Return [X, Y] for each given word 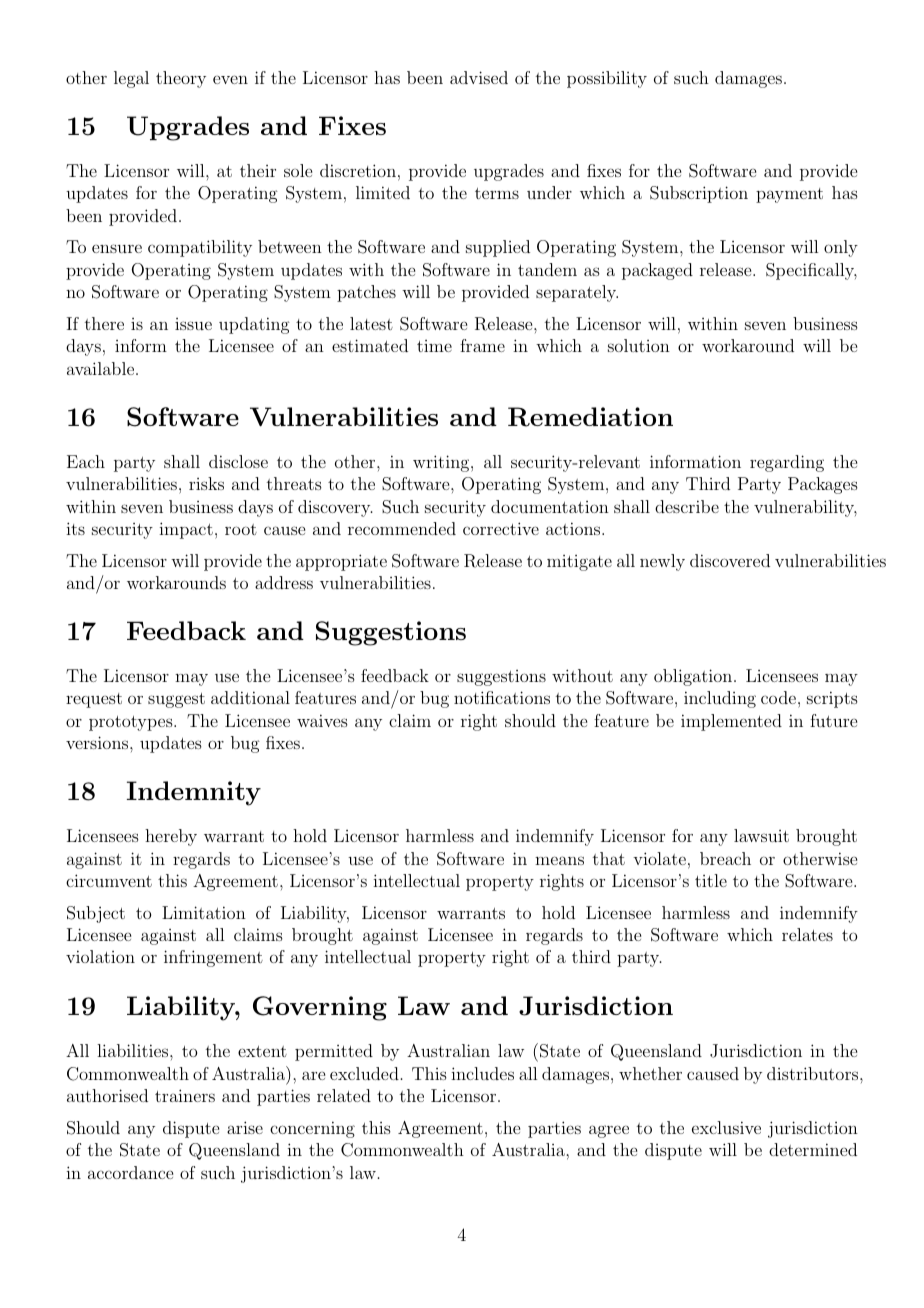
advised [479, 77]
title [711, 880]
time [434, 346]
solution [639, 345]
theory [181, 79]
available [102, 368]
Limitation [204, 912]
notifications [502, 697]
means [559, 860]
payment [789, 195]
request [94, 700]
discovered [730, 560]
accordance [130, 1172]
